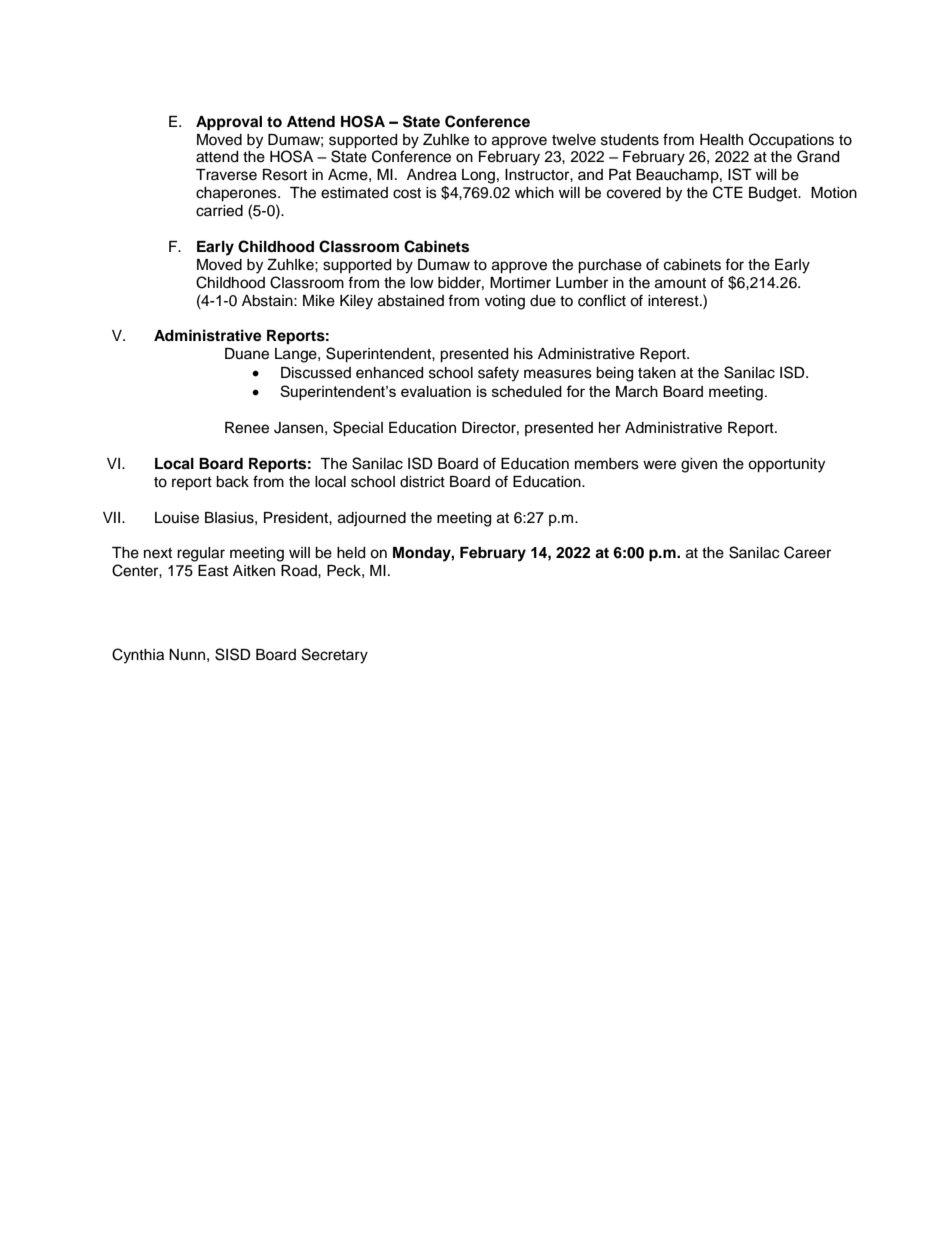  I want to click on Cynthia, so click(138, 656).
